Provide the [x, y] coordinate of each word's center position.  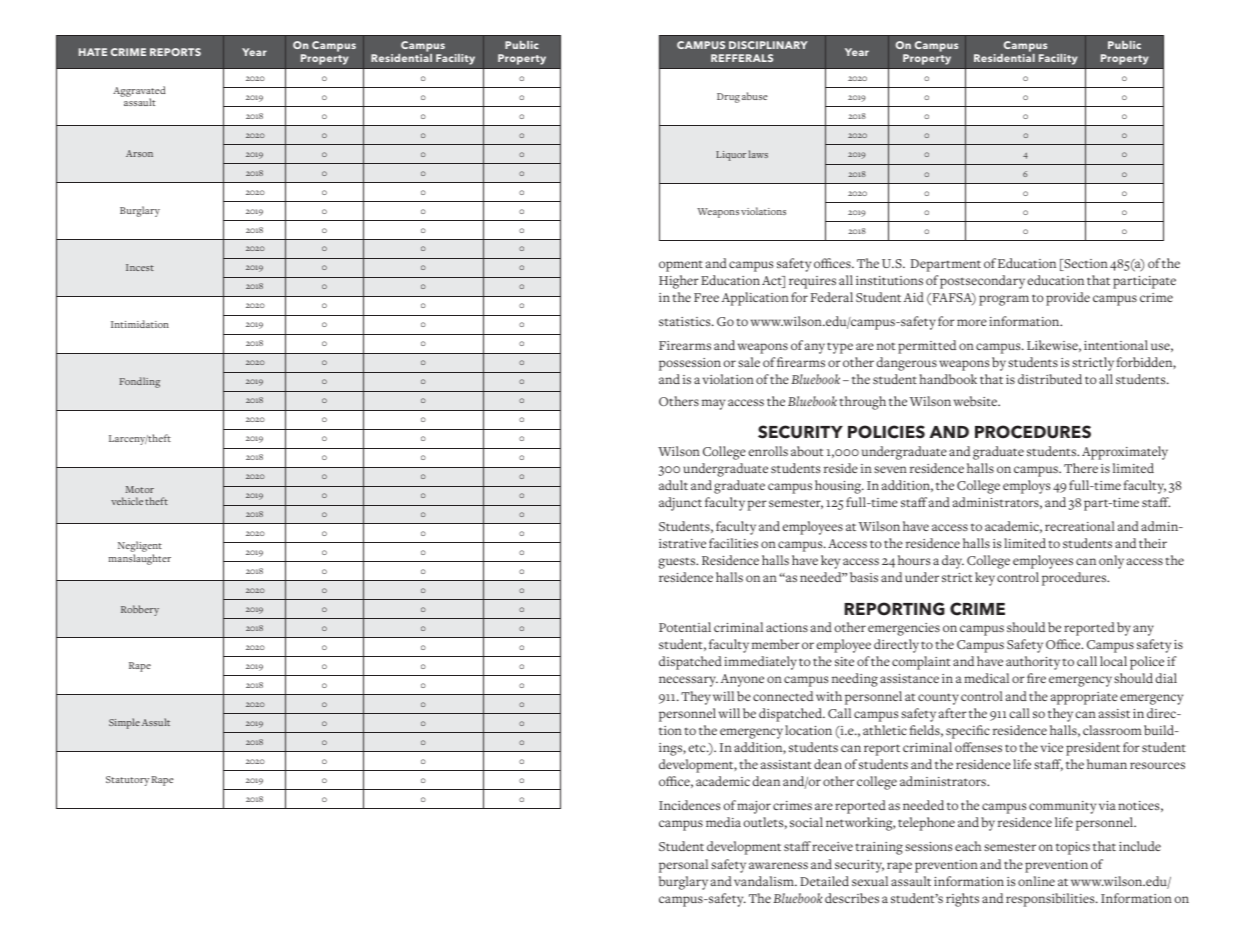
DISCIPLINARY [768, 45]
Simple [124, 723]
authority [1033, 663]
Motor [140, 489]
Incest [140, 267]
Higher [679, 282]
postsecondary [982, 282]
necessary [688, 681]
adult [673, 485]
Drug [728, 98]
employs [1026, 487]
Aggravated [139, 93]
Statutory [127, 781]
